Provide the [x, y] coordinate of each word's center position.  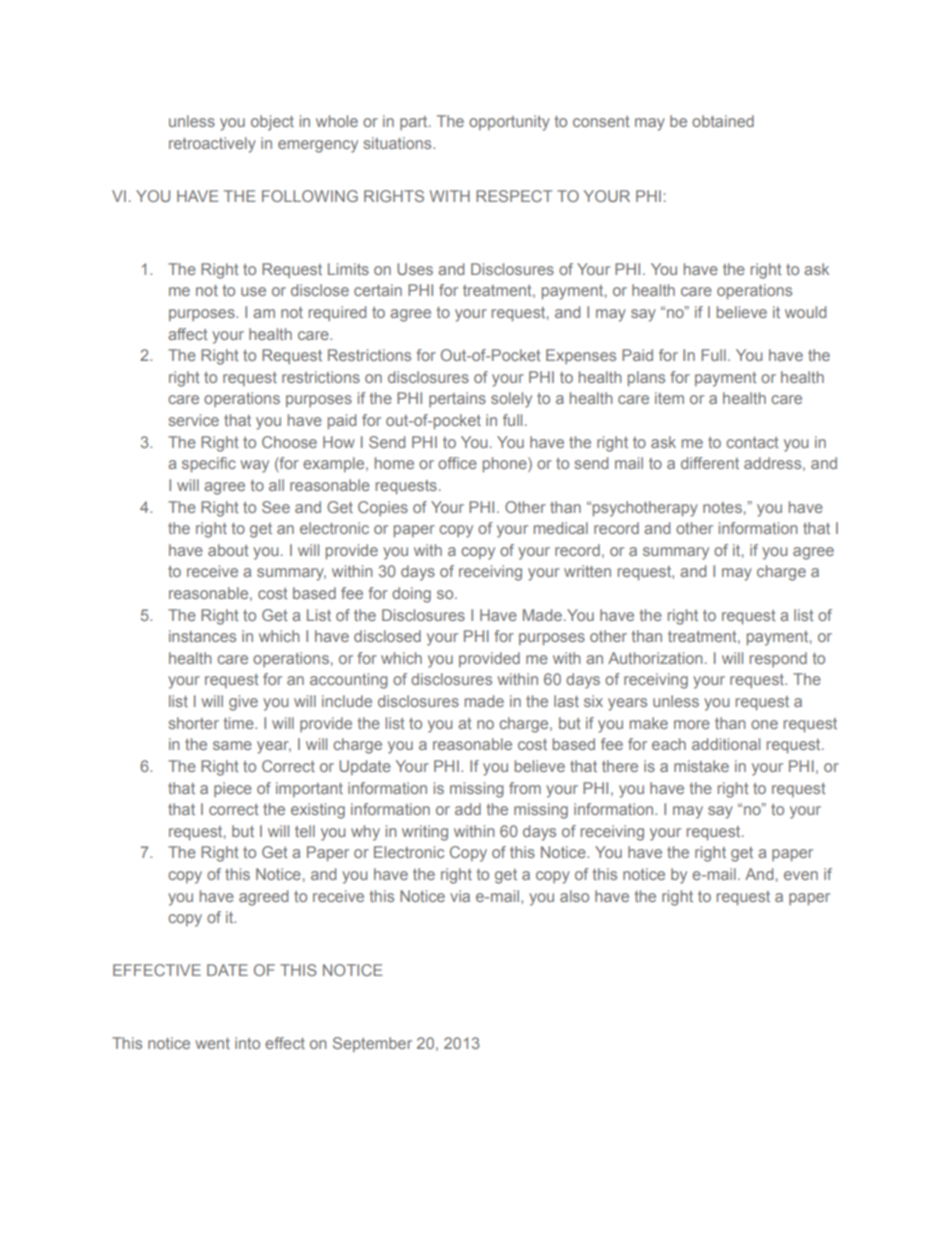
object [272, 123]
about [228, 550]
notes [722, 507]
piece [233, 789]
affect [188, 334]
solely [511, 400]
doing [411, 595]
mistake [701, 766]
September [372, 1044]
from [525, 788]
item [669, 398]
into [247, 1043]
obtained [723, 121]
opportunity [509, 123]
